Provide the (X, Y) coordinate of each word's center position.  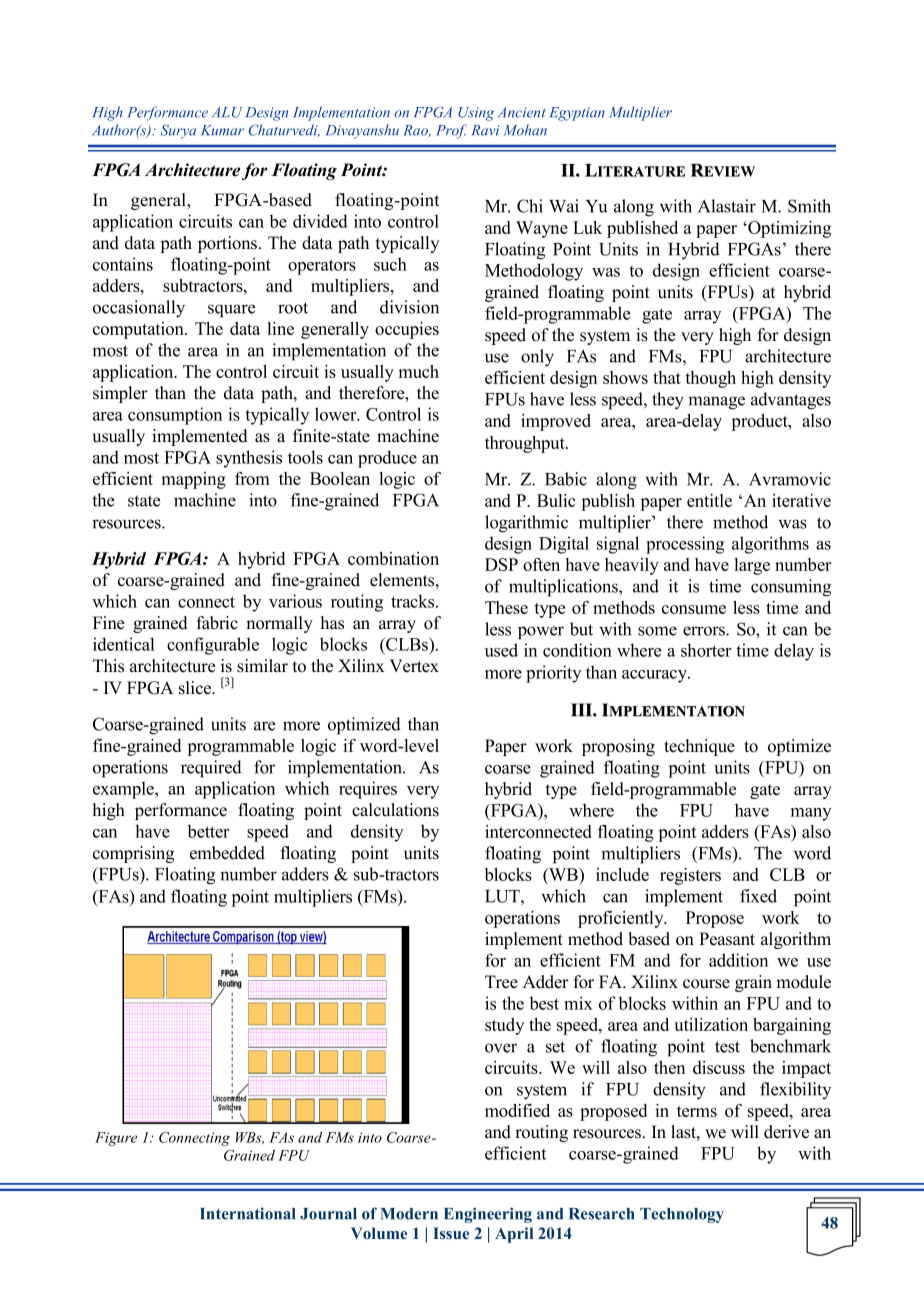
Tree (501, 982)
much (418, 371)
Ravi (486, 130)
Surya (178, 132)
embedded (227, 853)
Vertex (414, 666)
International (247, 1213)
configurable (213, 646)
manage (716, 403)
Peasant (727, 939)
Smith (809, 206)
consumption (175, 416)
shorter (706, 650)
